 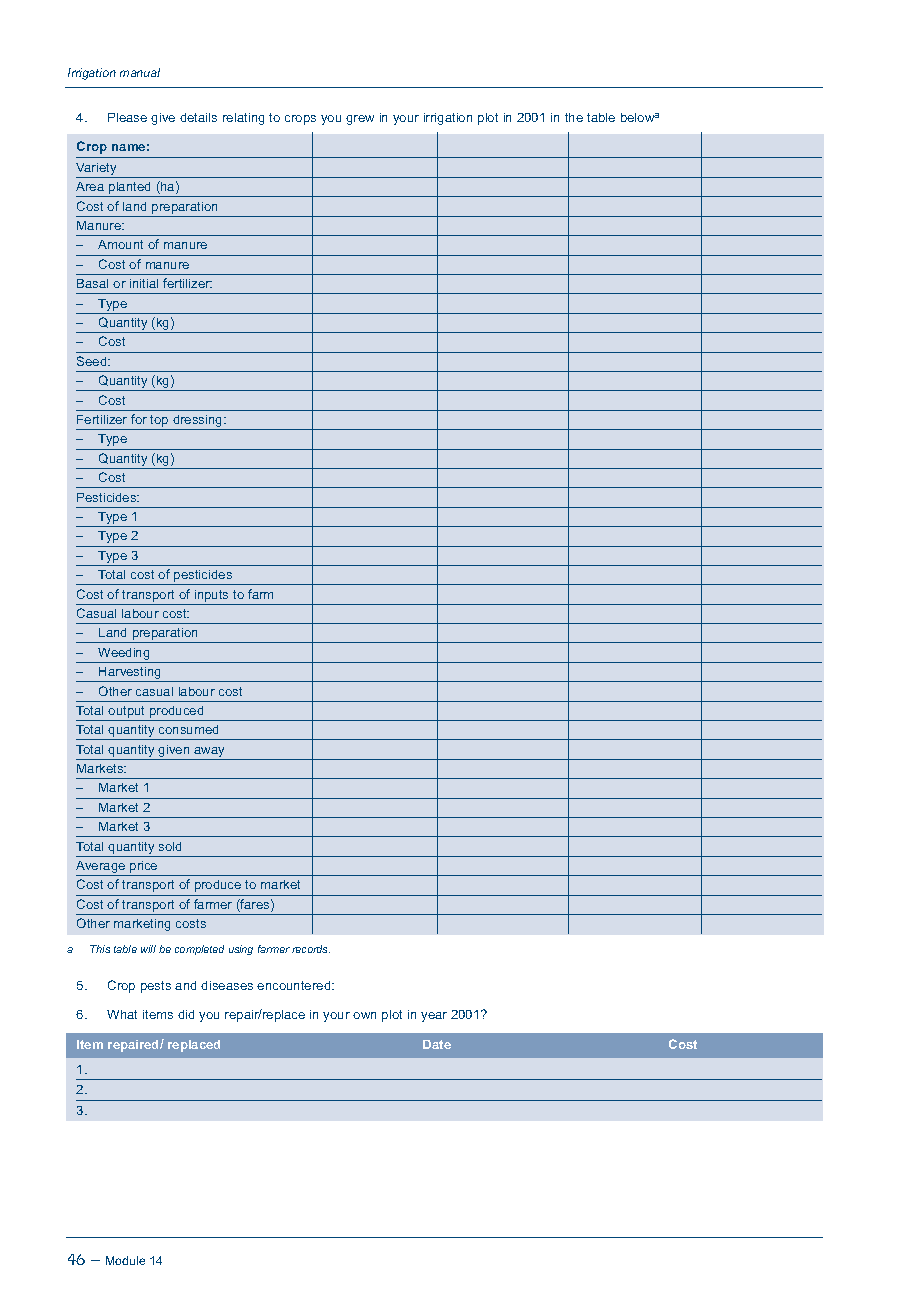 What do you see at coordinates (360, 120) in the screenshot?
I see `grew` at bounding box center [360, 120].
